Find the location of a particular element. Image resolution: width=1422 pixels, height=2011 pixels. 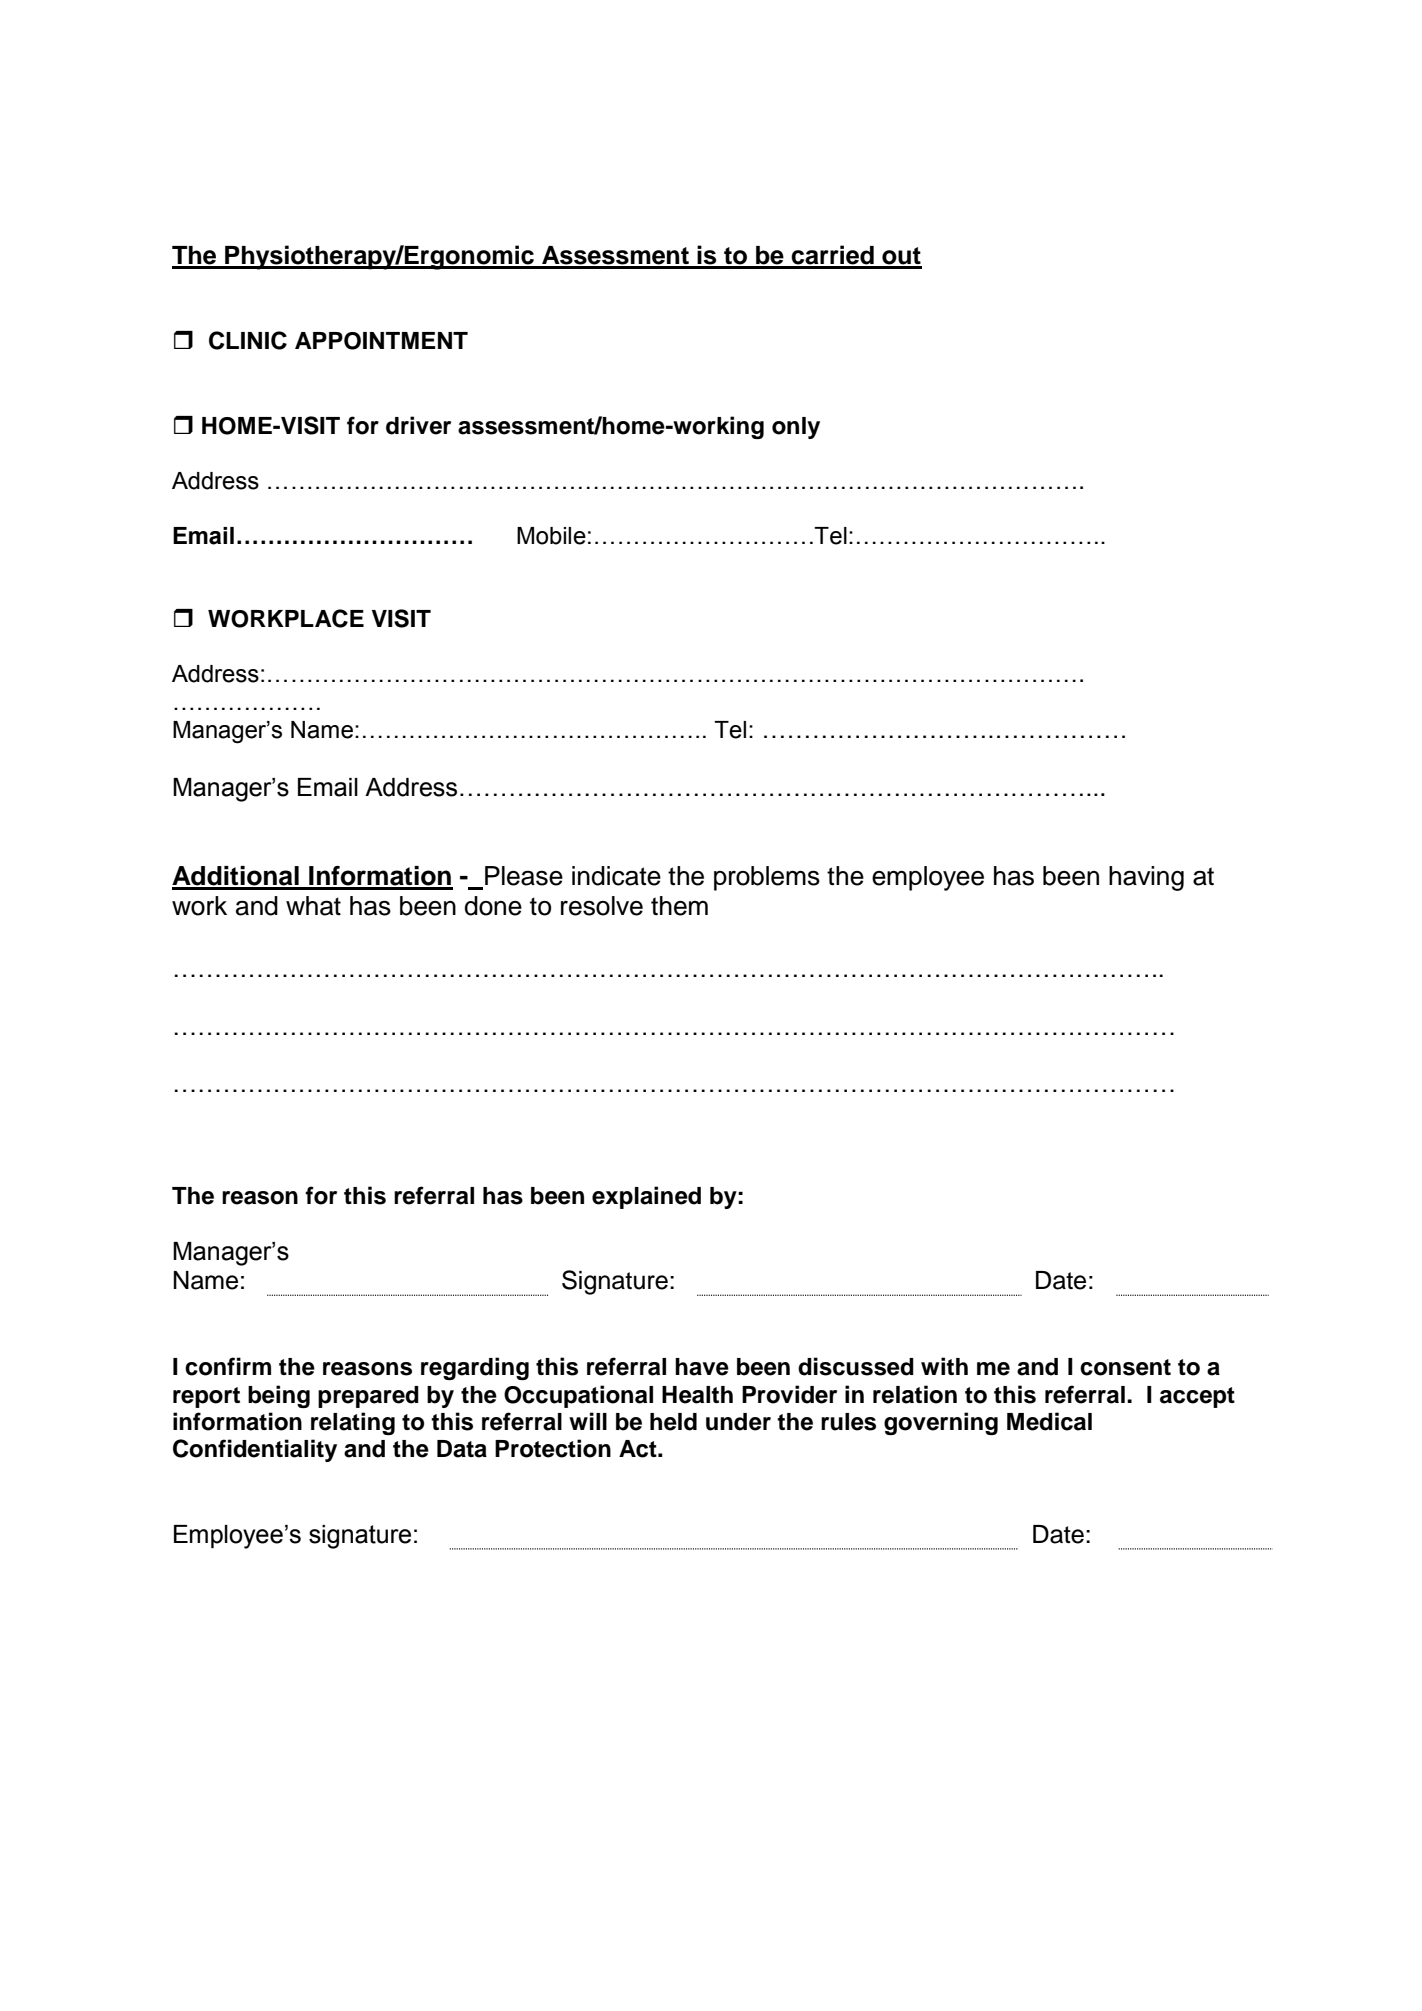

what is located at coordinates (313, 906).
